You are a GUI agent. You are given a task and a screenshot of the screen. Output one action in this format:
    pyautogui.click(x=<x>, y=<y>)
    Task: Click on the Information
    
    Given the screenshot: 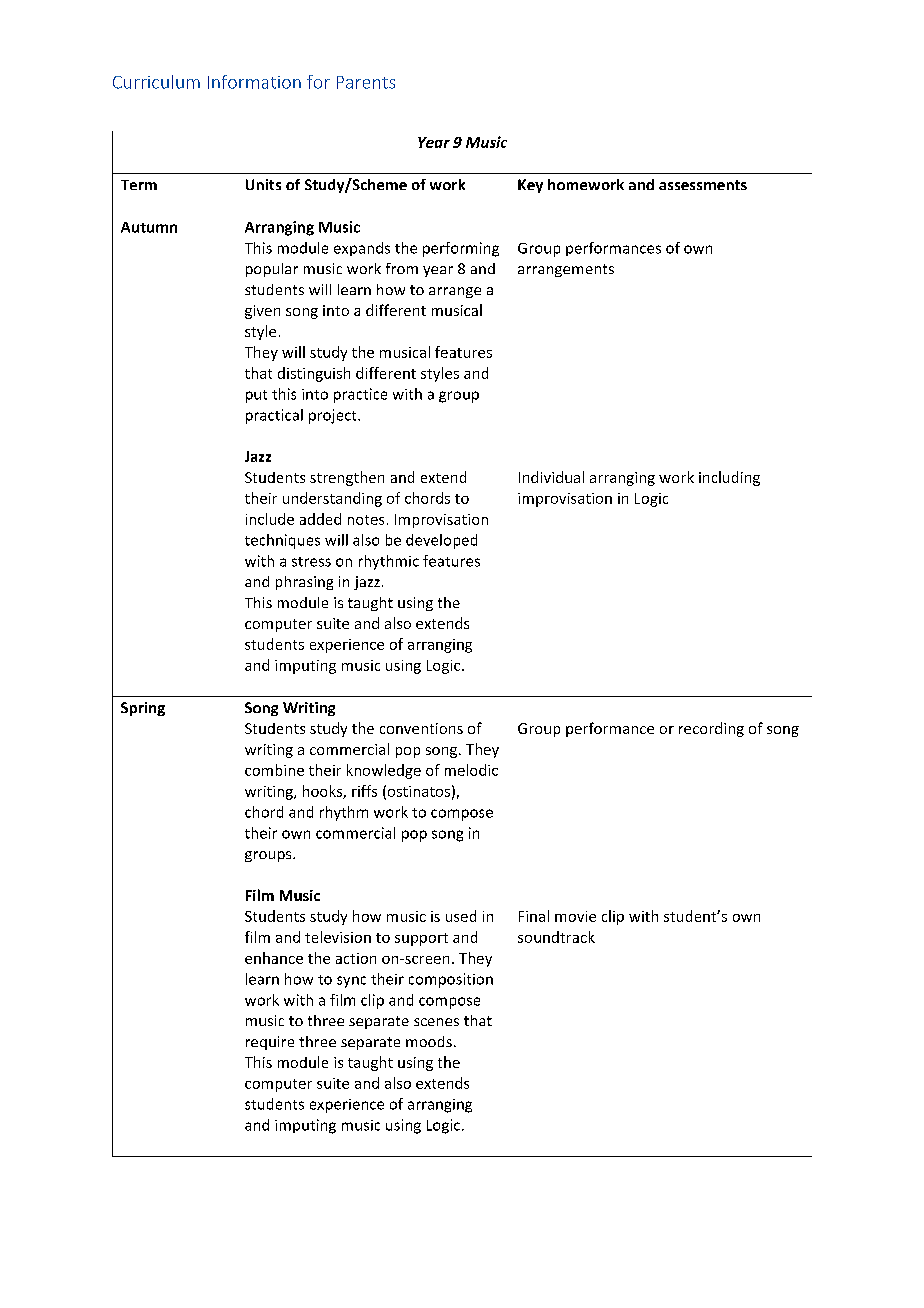 What is the action you would take?
    pyautogui.click(x=254, y=82)
